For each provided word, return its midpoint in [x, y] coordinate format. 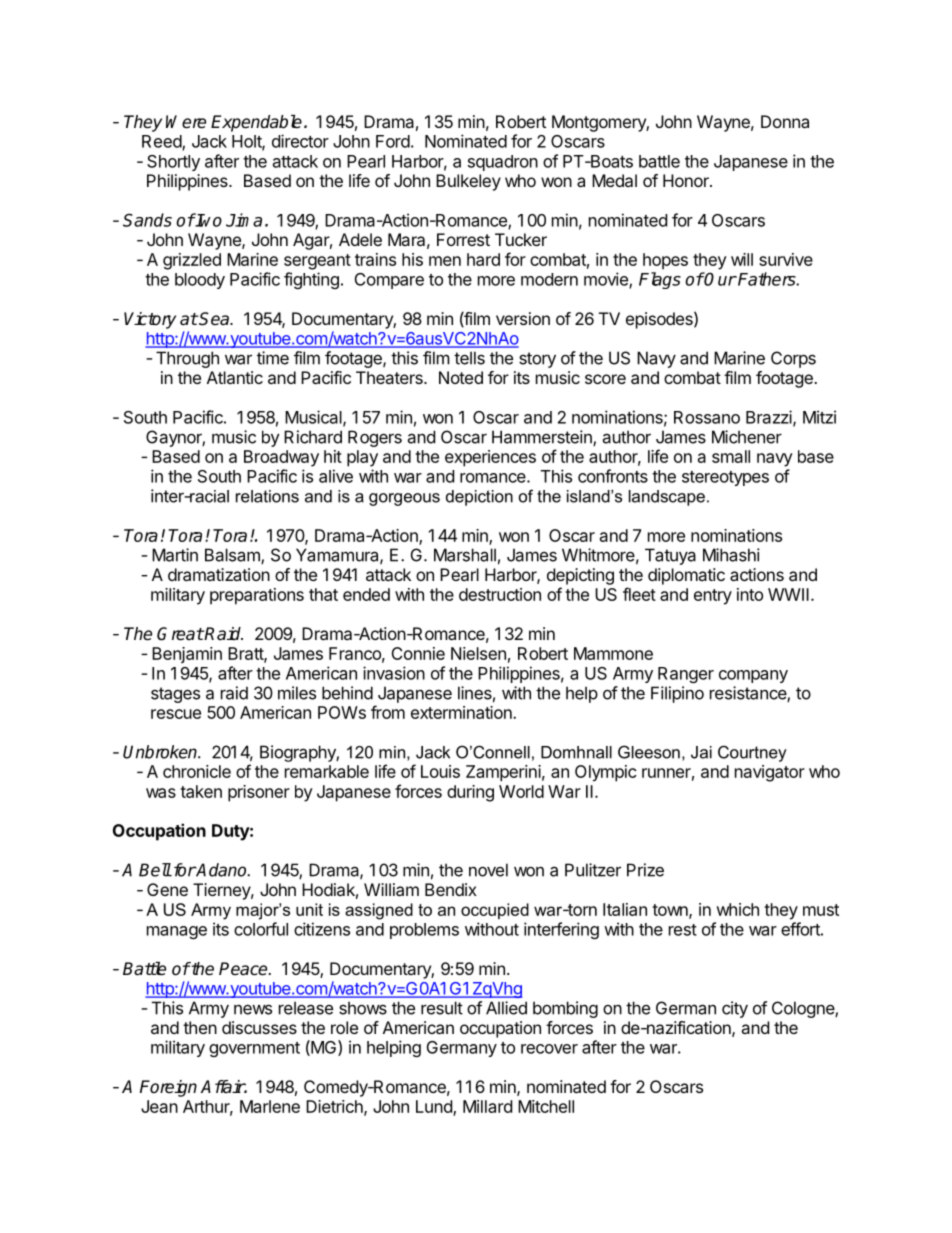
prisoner [259, 793]
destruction [500, 594]
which [737, 909]
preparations [257, 596]
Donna [785, 121]
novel [488, 870]
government [254, 1049]
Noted [461, 377]
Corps [793, 359]
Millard [487, 1106]
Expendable [256, 123]
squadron [503, 163]
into [750, 594]
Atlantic [235, 377]
